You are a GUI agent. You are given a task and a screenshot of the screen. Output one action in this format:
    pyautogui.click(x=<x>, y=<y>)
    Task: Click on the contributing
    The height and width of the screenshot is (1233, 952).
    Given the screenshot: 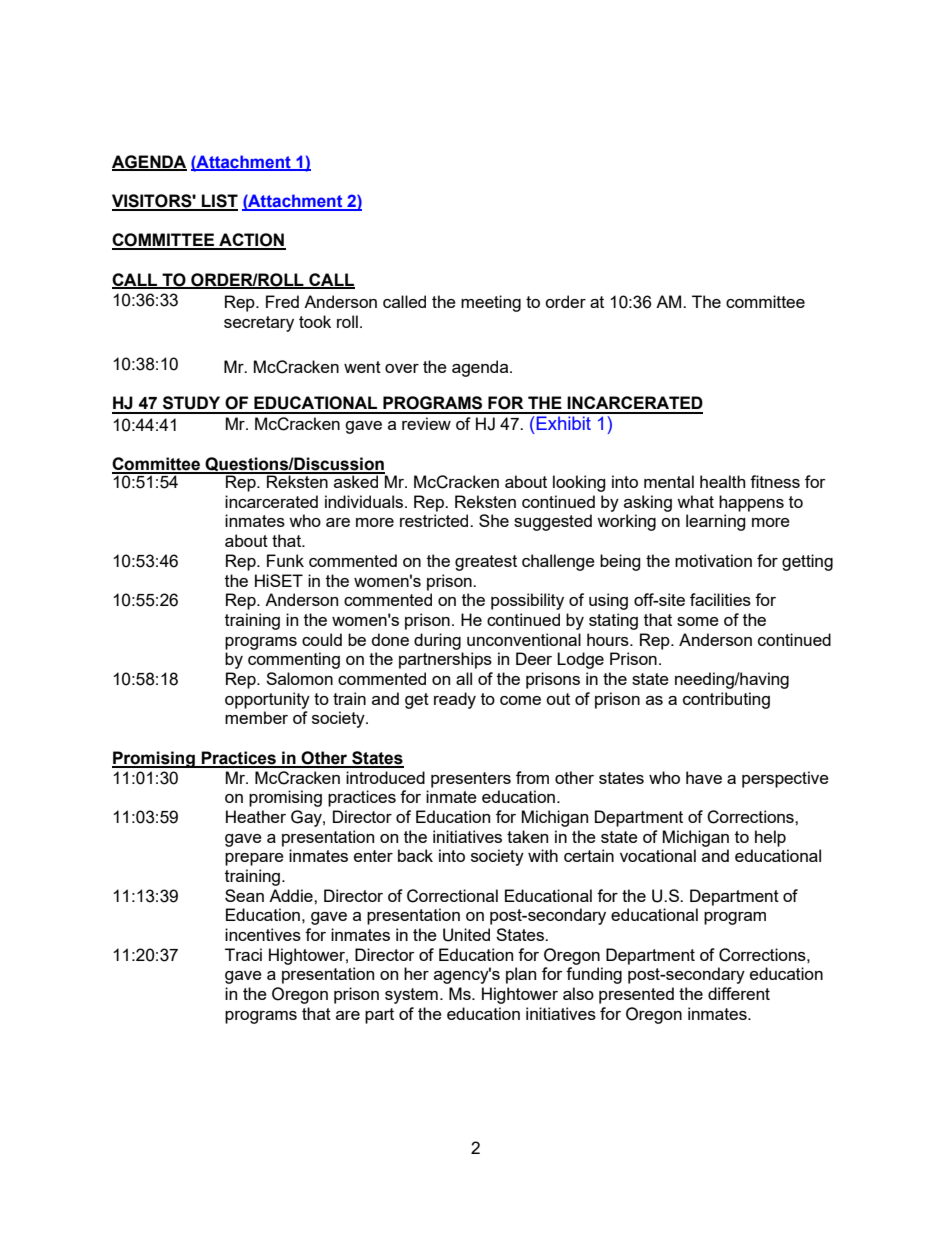 What is the action you would take?
    pyautogui.click(x=726, y=700)
